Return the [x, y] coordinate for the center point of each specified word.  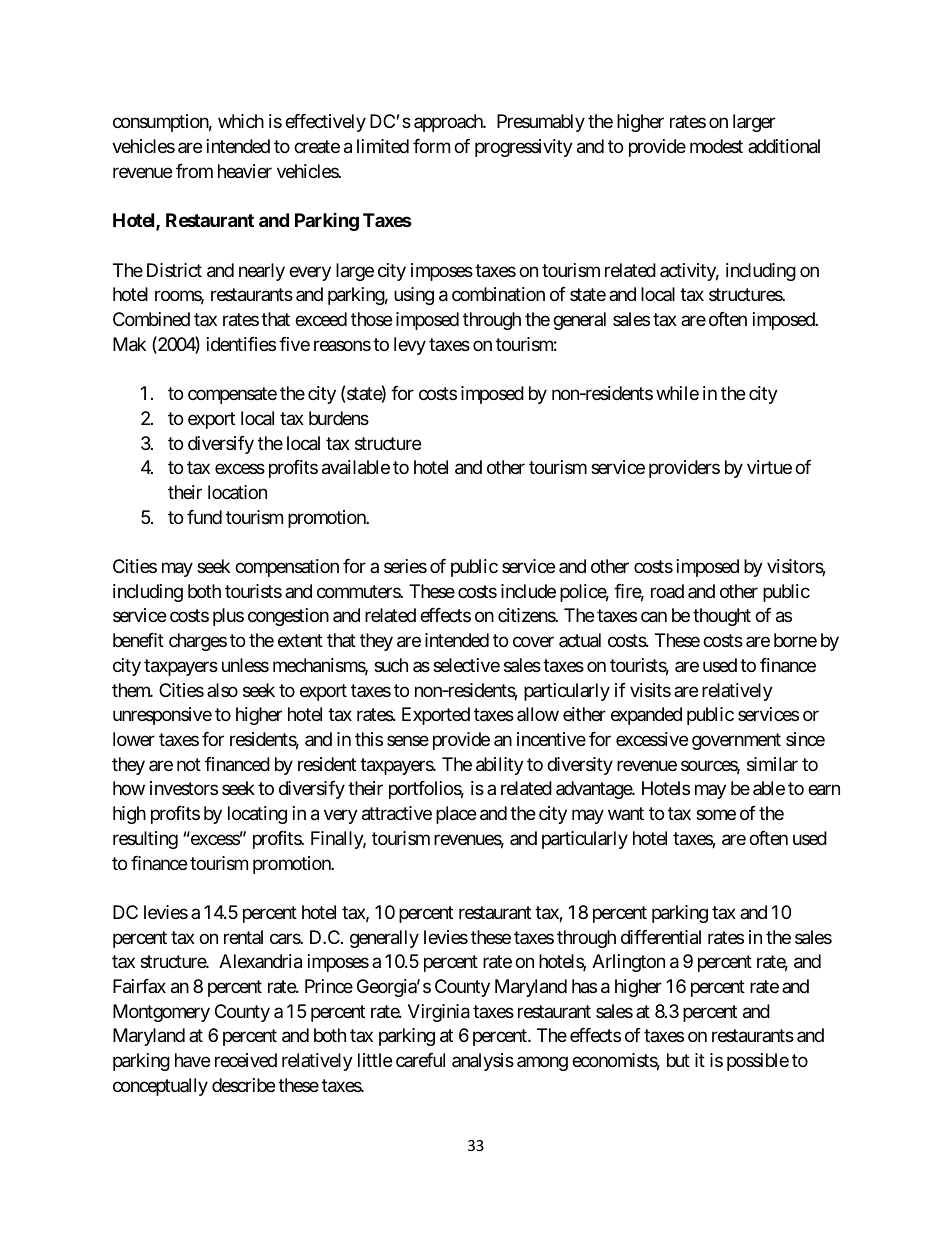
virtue [769, 467]
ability [500, 766]
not [189, 764]
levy [410, 346]
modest [716, 146]
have [192, 1060]
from [194, 171]
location [237, 492]
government [736, 741]
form [431, 146]
